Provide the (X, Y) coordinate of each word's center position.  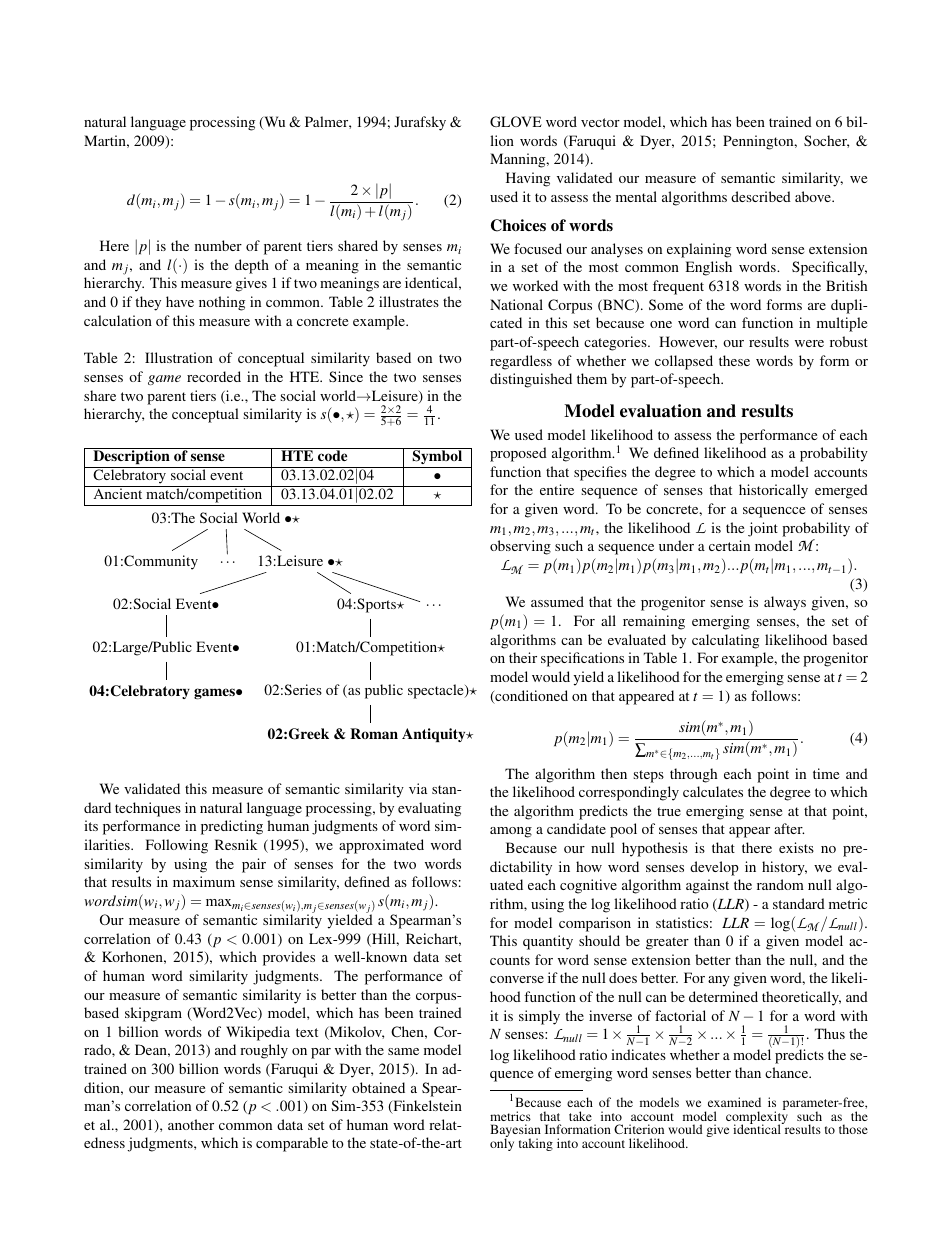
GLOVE (516, 121)
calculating (725, 641)
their (523, 657)
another (191, 1124)
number (218, 245)
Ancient (118, 493)
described (761, 196)
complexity (757, 1118)
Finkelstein (426, 1107)
